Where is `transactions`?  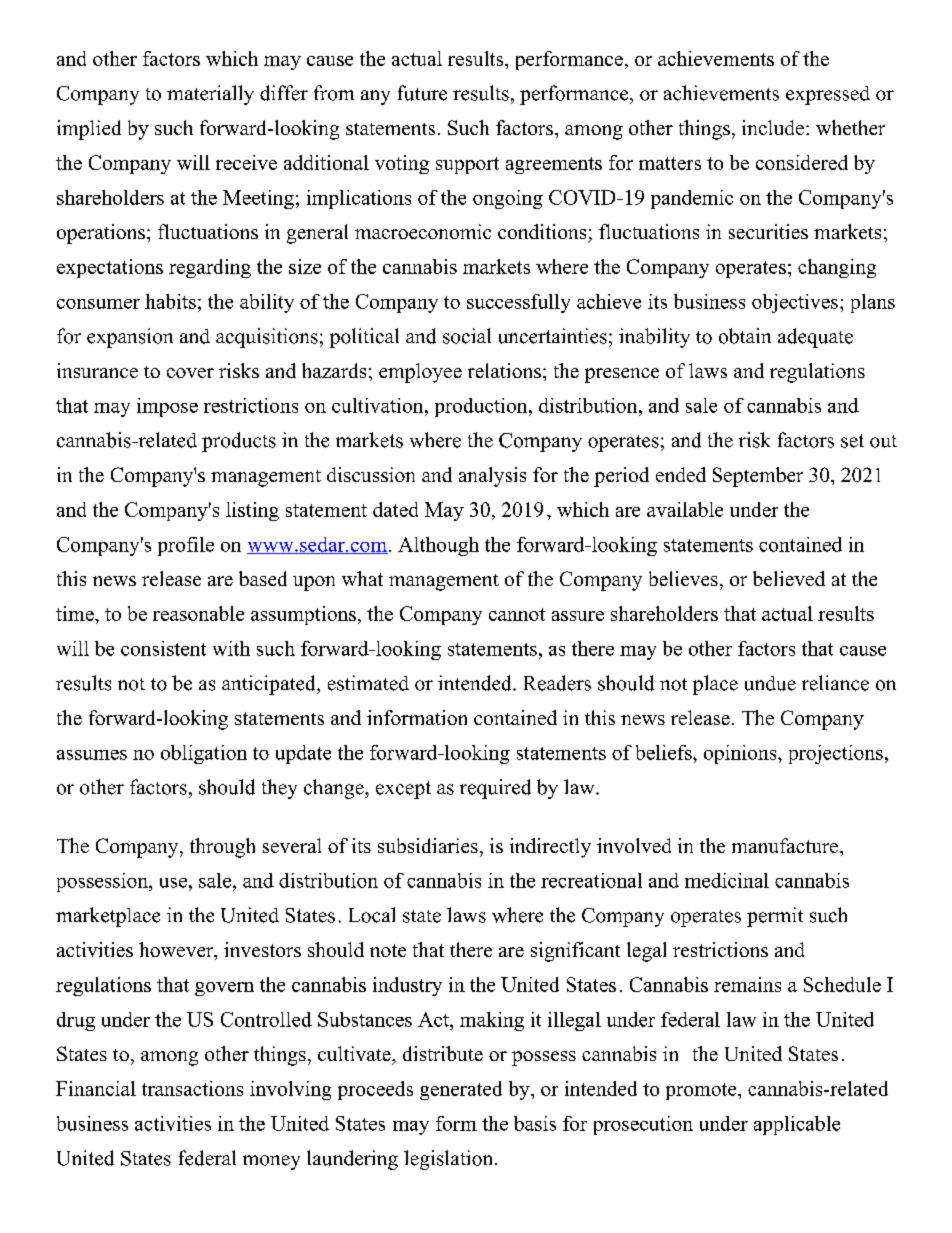
transactions is located at coordinates (192, 1088).
